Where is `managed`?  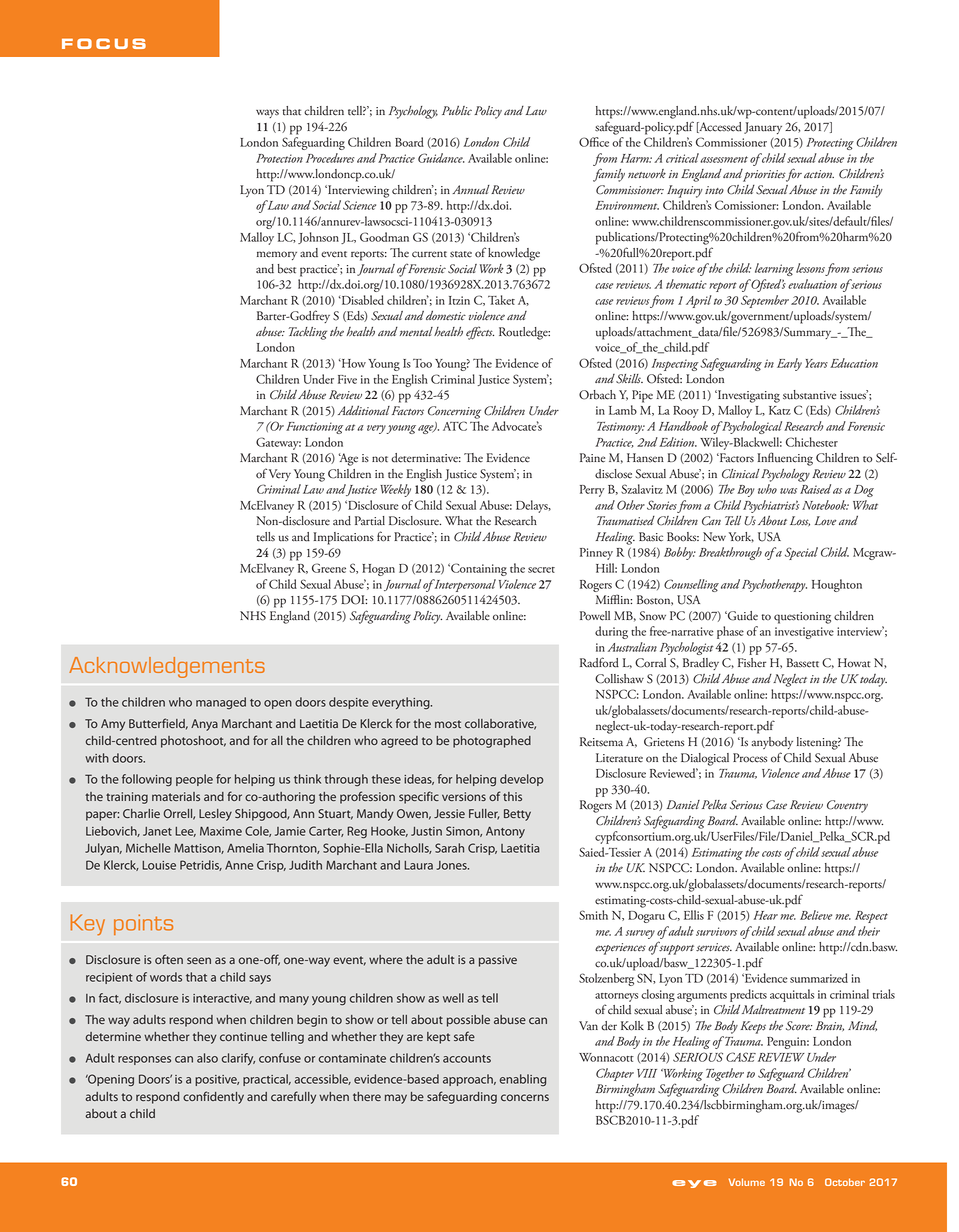
managed is located at coordinates (221, 703).
